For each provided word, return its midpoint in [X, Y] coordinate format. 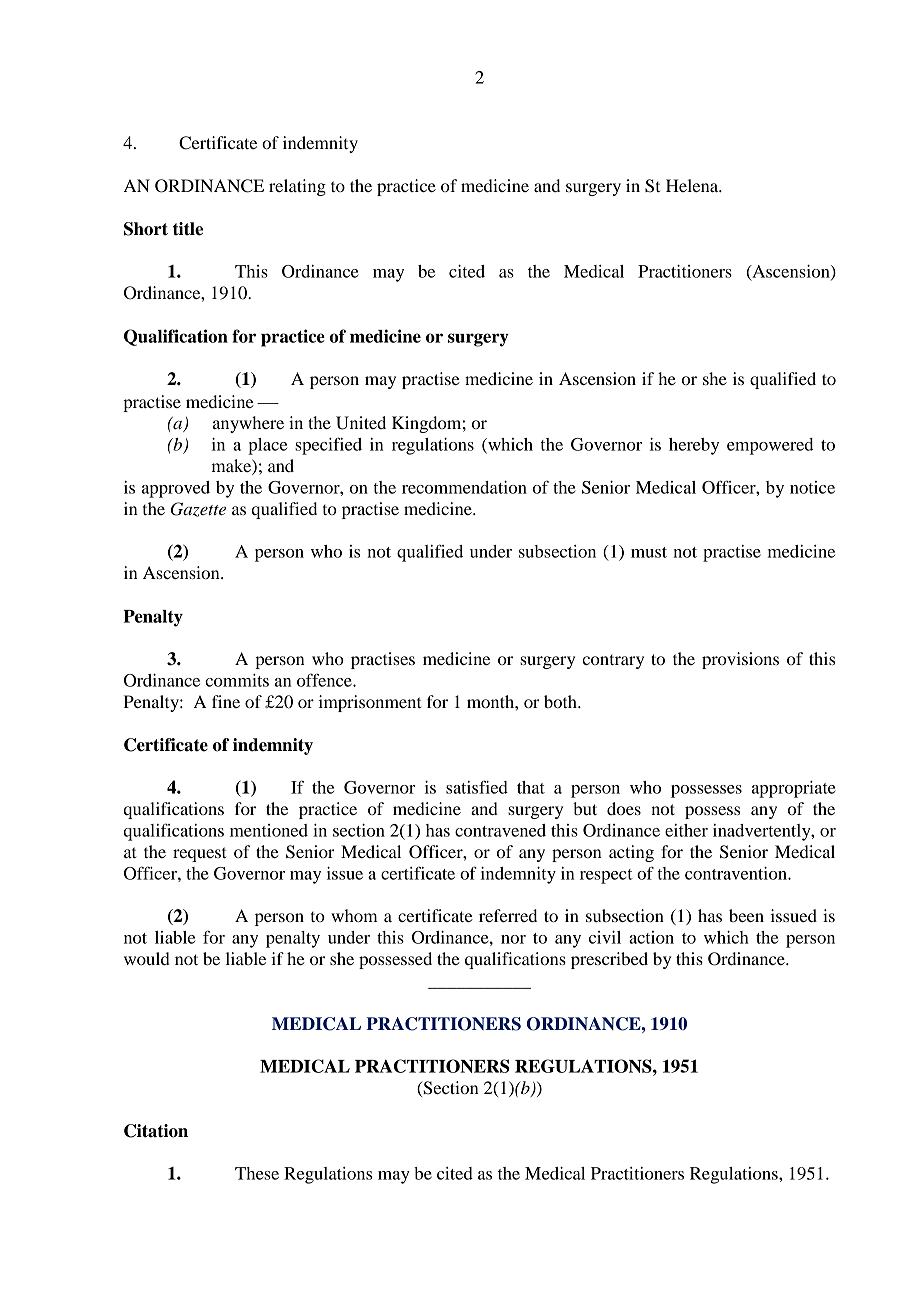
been [746, 915]
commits [237, 680]
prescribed [609, 960]
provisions [740, 660]
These [257, 1173]
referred [508, 915]
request [199, 854]
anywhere [248, 424]
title [188, 229]
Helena [693, 185]
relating [297, 187]
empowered [770, 446]
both [561, 701]
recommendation [464, 487]
